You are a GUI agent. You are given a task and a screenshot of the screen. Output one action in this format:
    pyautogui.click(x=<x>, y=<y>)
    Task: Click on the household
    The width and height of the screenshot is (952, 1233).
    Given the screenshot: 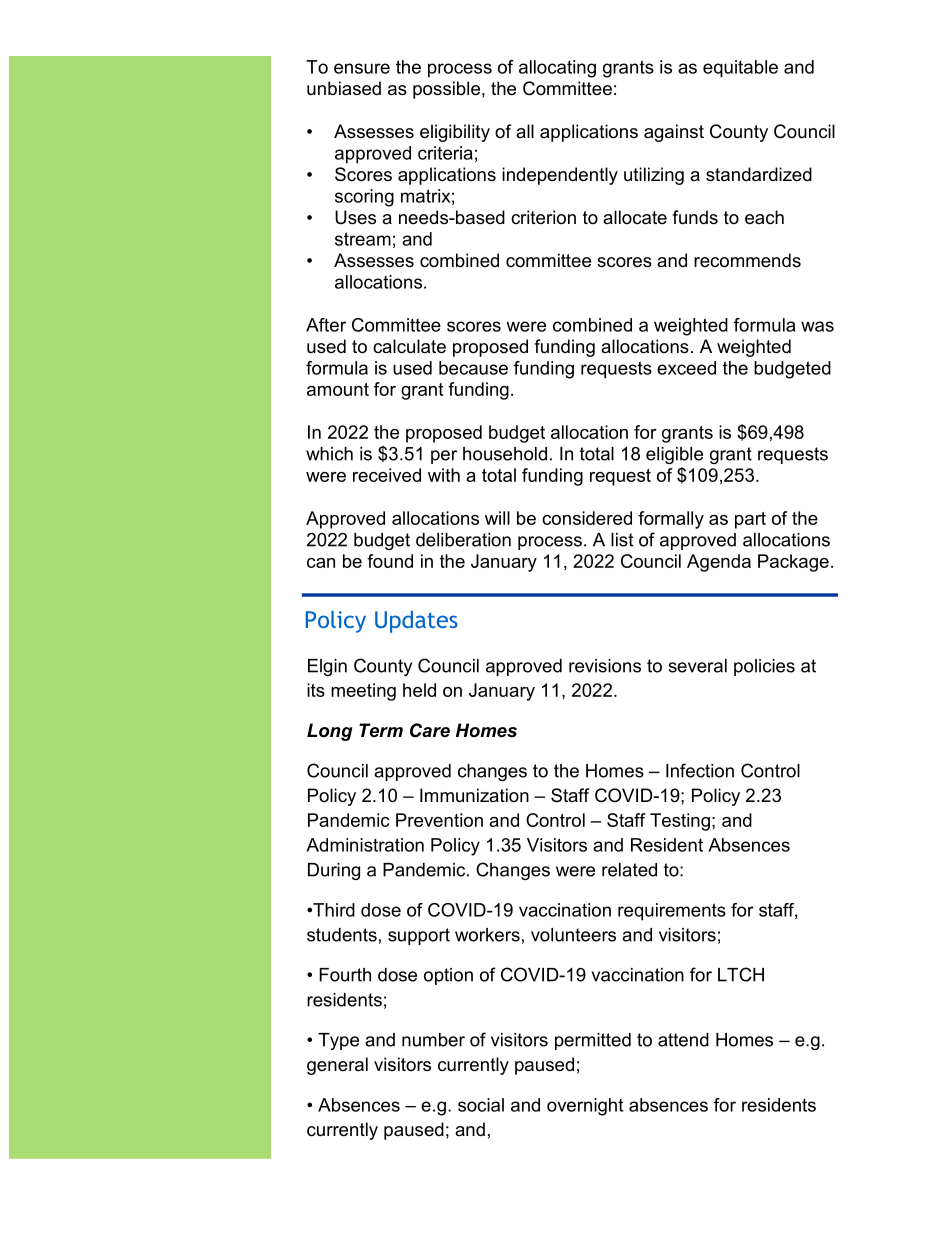 What is the action you would take?
    pyautogui.click(x=505, y=454)
